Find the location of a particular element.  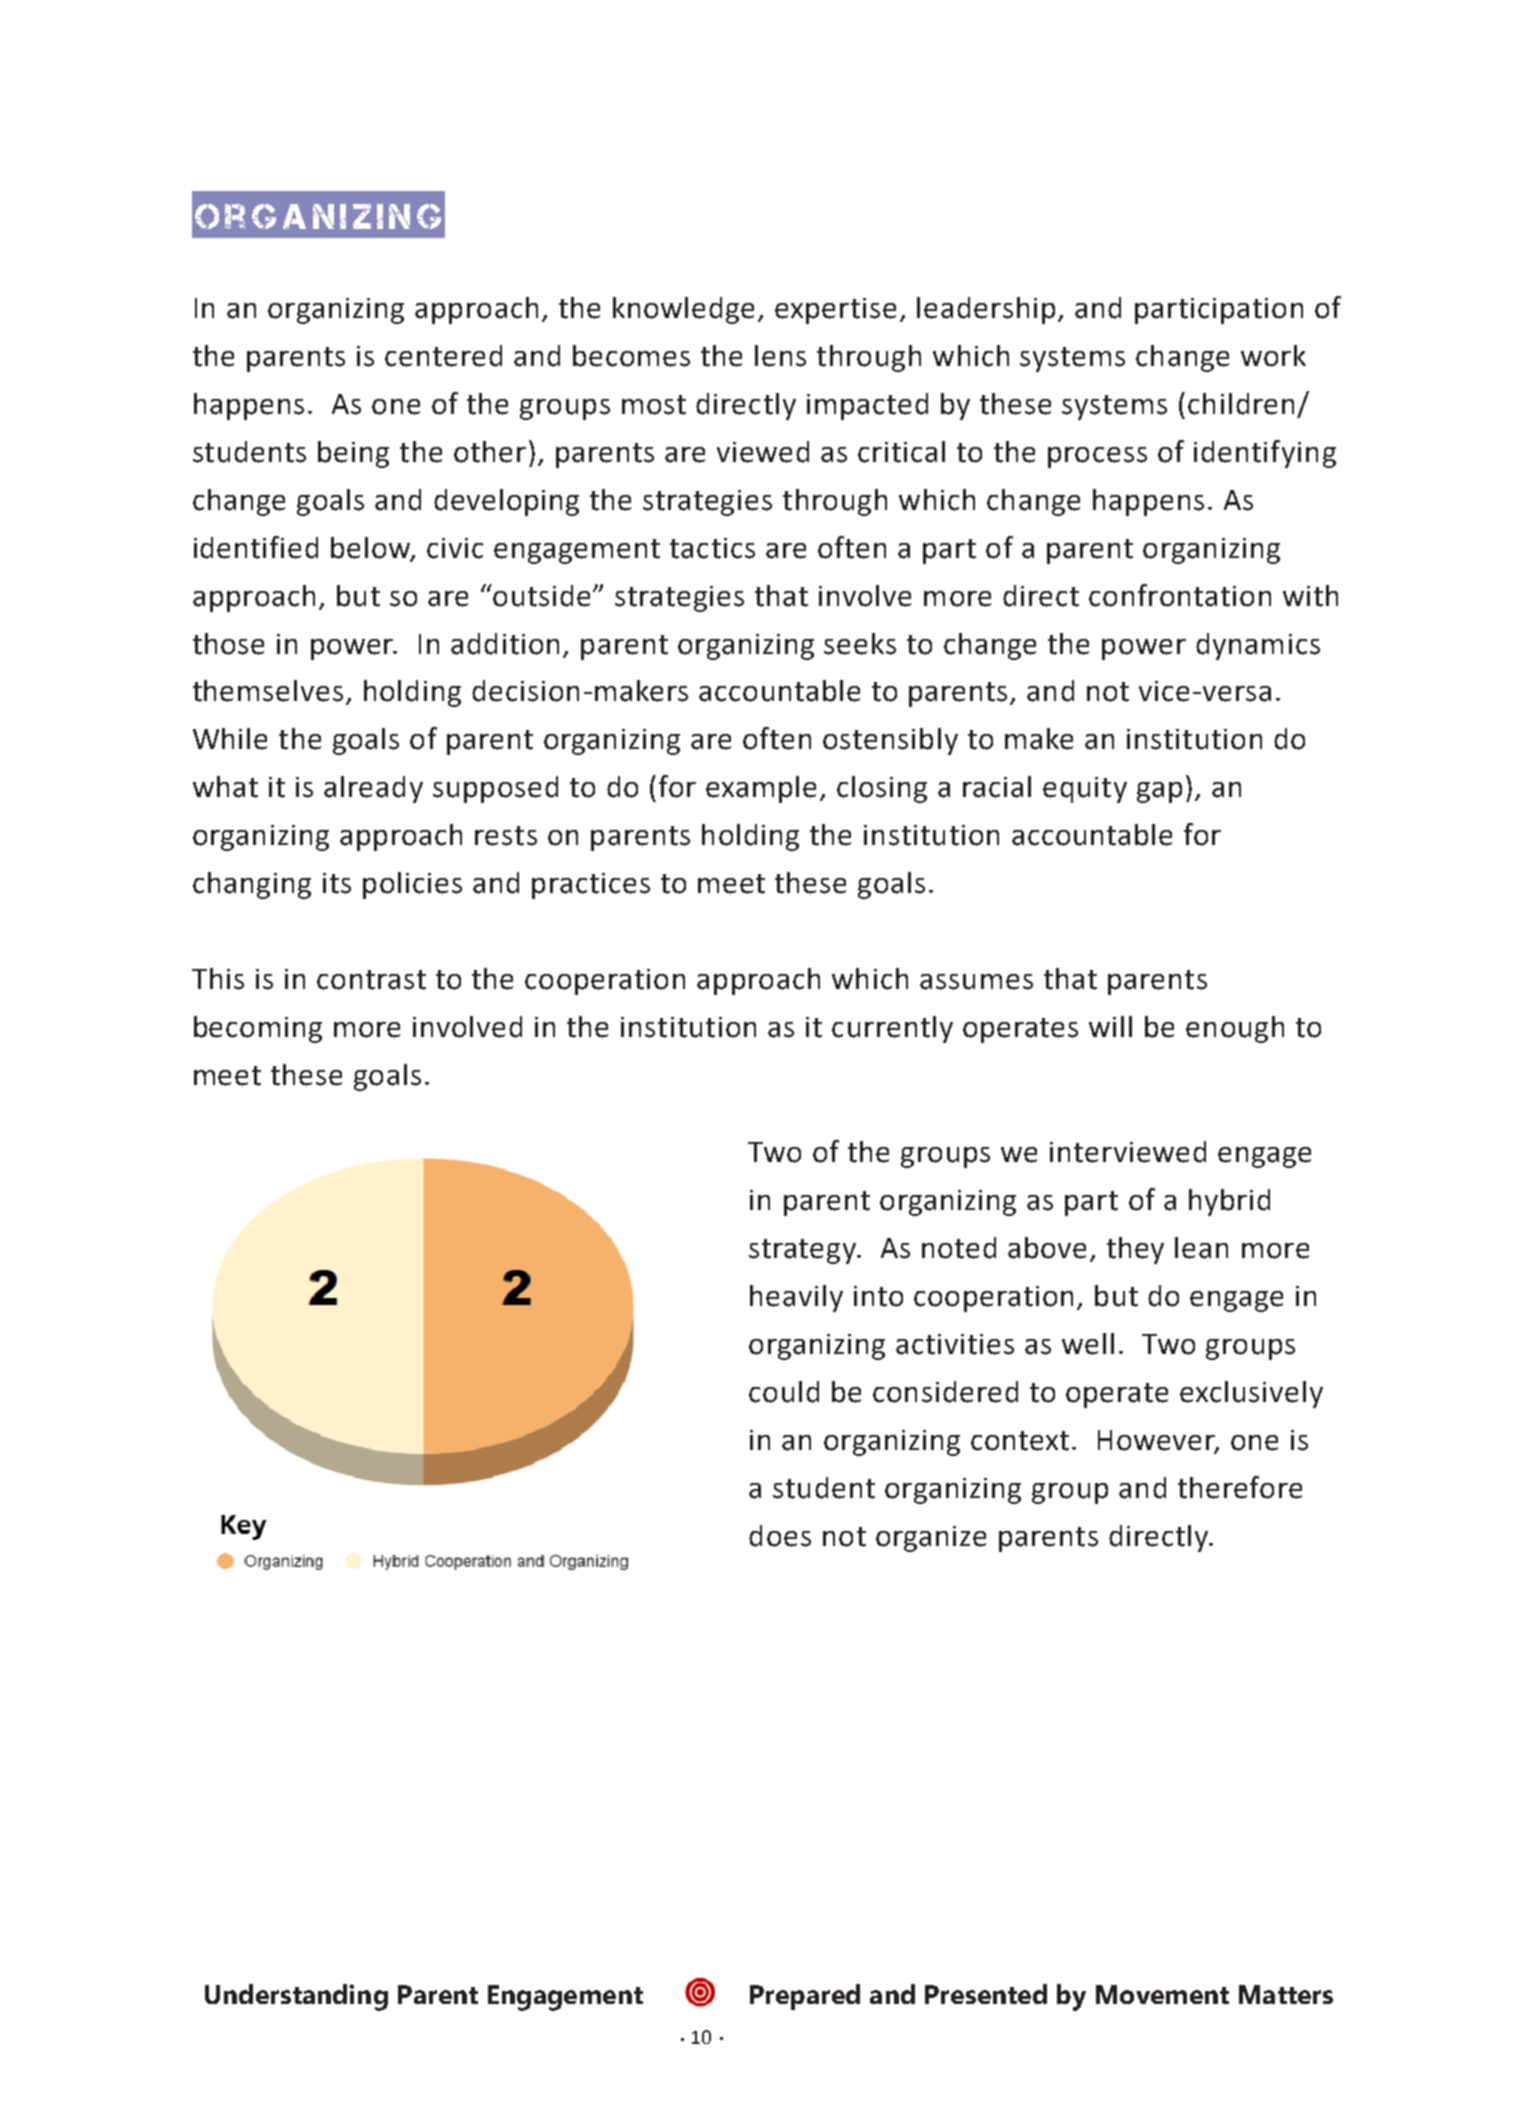

strategy is located at coordinates (804, 1251).
